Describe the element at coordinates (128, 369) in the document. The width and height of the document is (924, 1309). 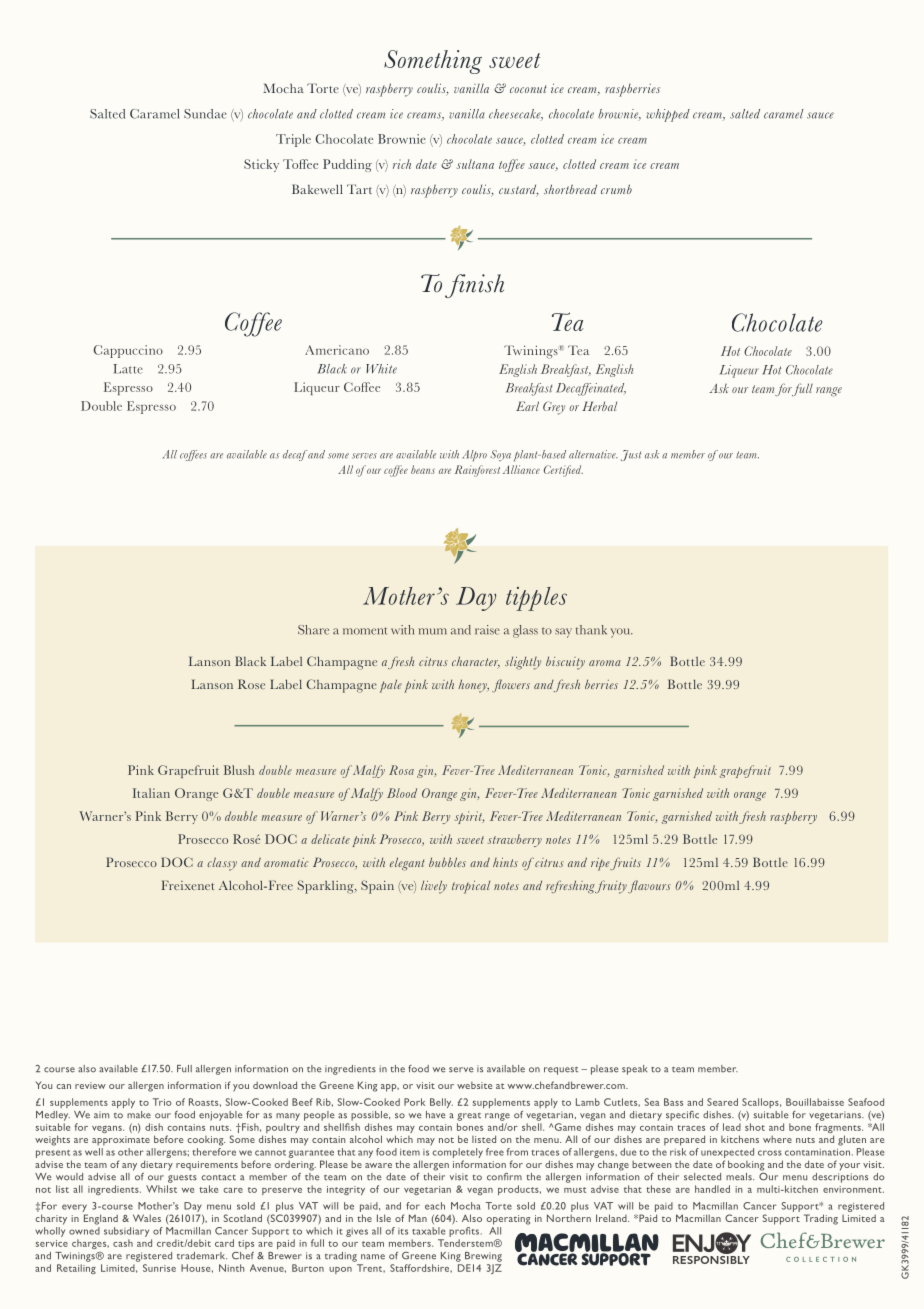
I see `Latte` at that location.
